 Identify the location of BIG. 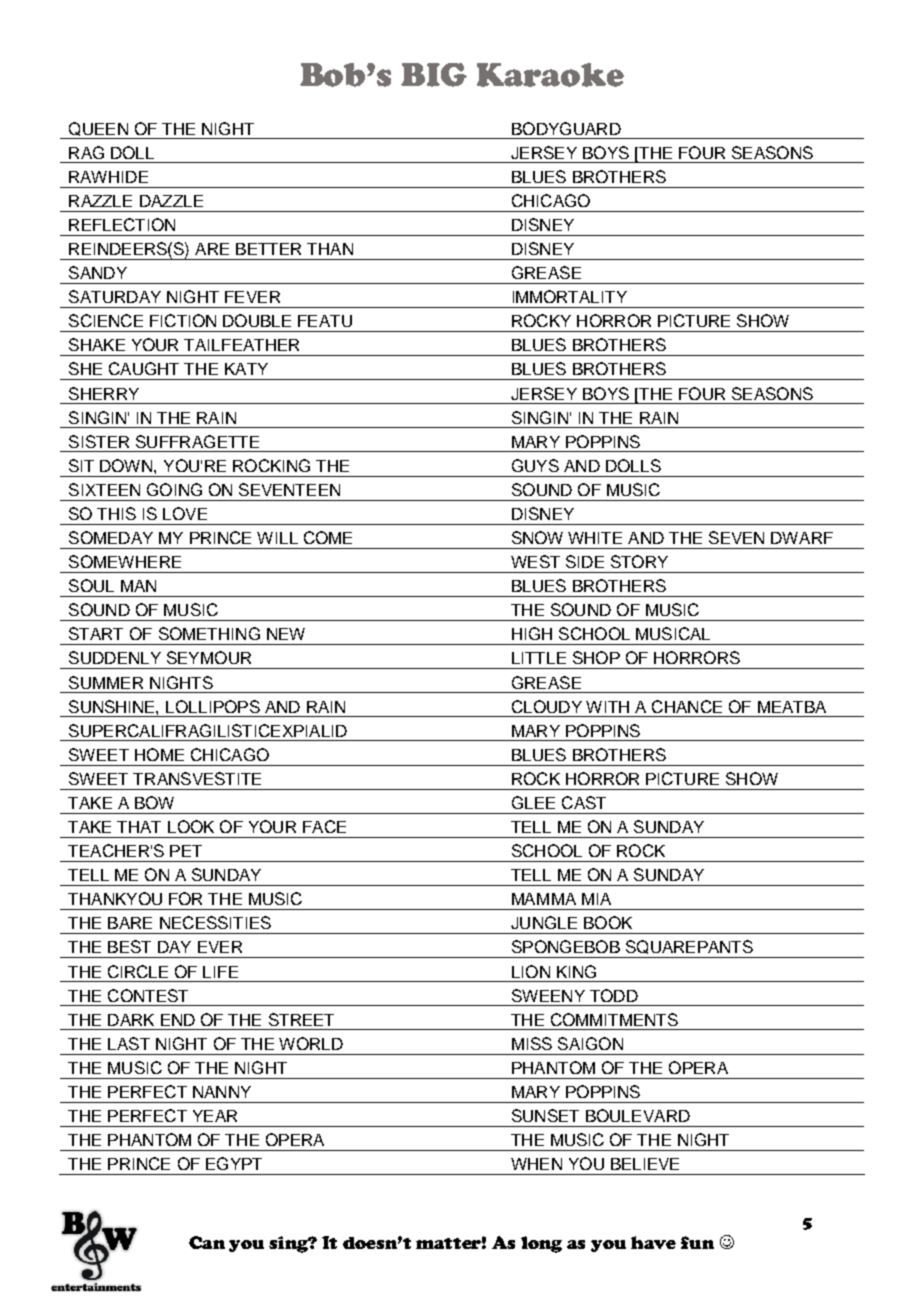
(434, 75).
